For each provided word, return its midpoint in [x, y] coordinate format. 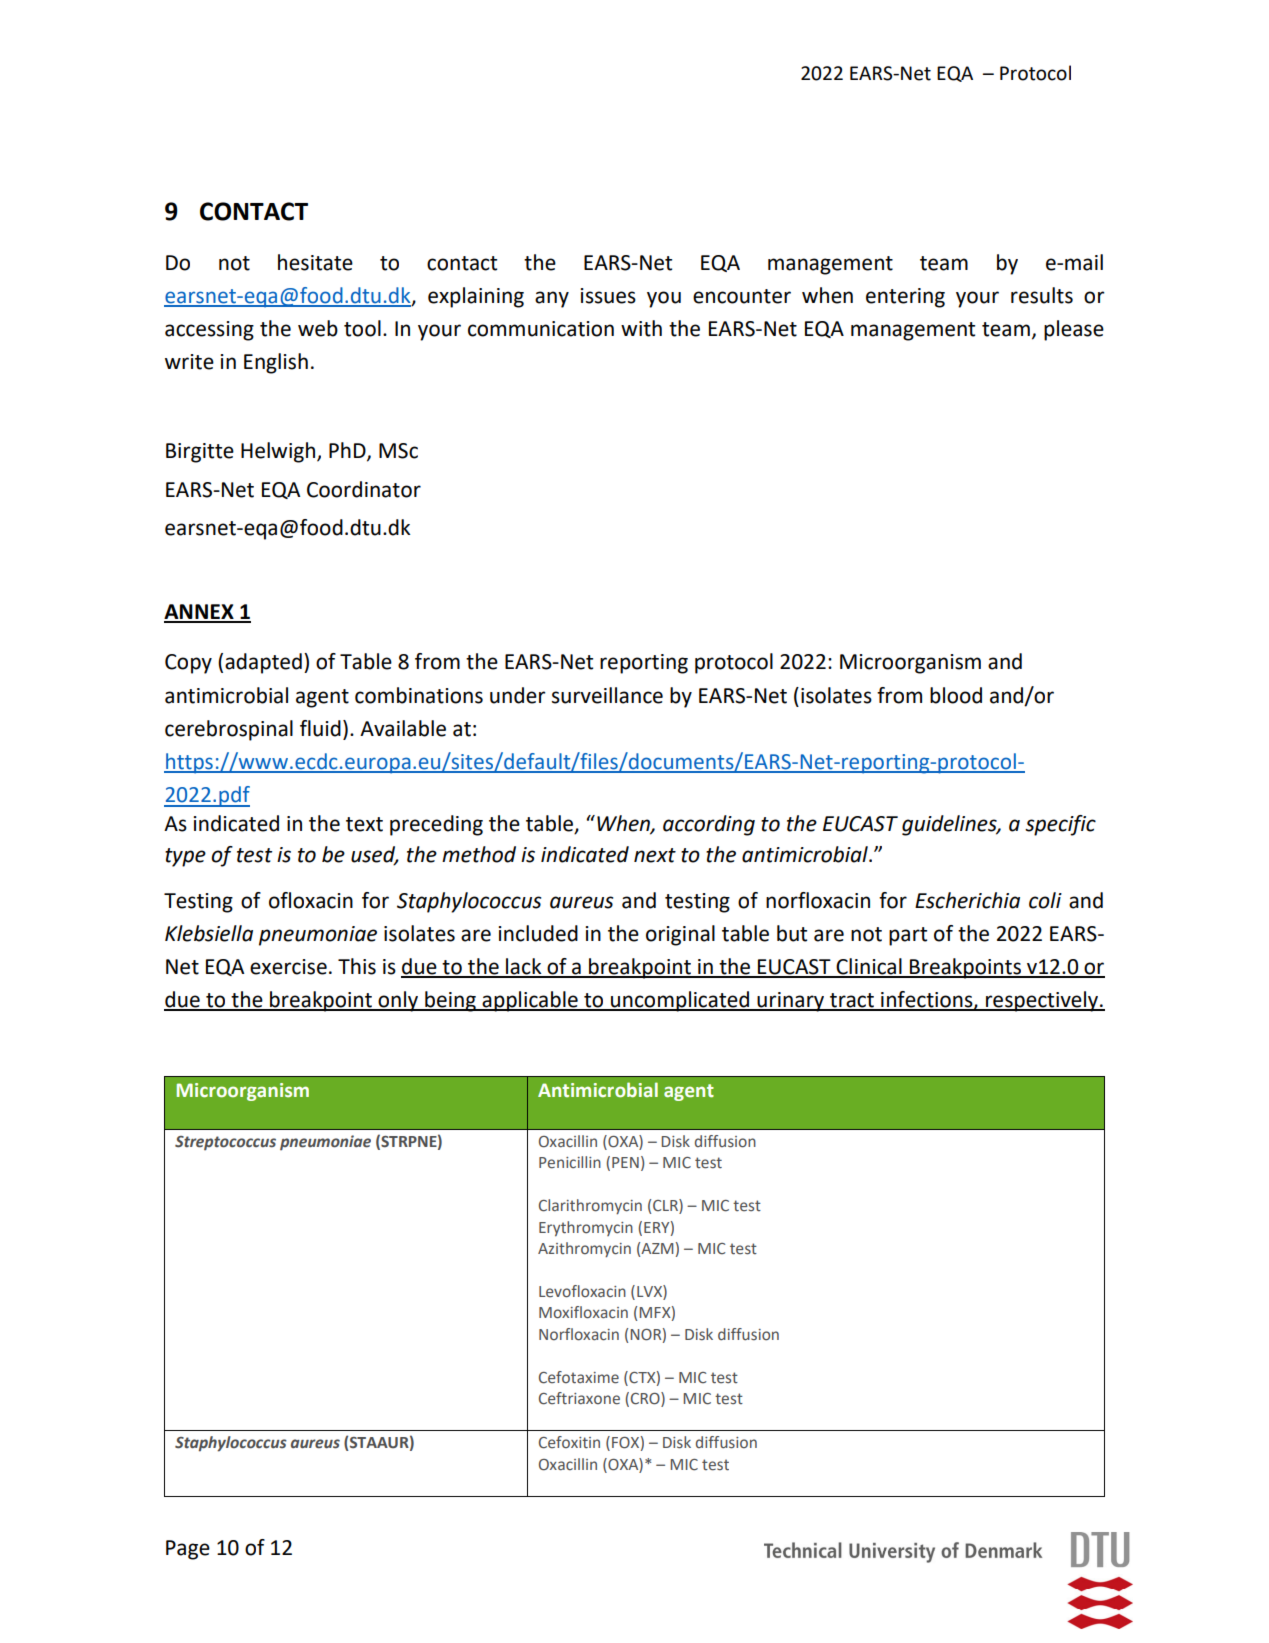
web [318, 328]
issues [608, 296]
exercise [288, 967]
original [680, 935]
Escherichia [967, 900]
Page [188, 1550]
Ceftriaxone [579, 1398]
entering [905, 298]
